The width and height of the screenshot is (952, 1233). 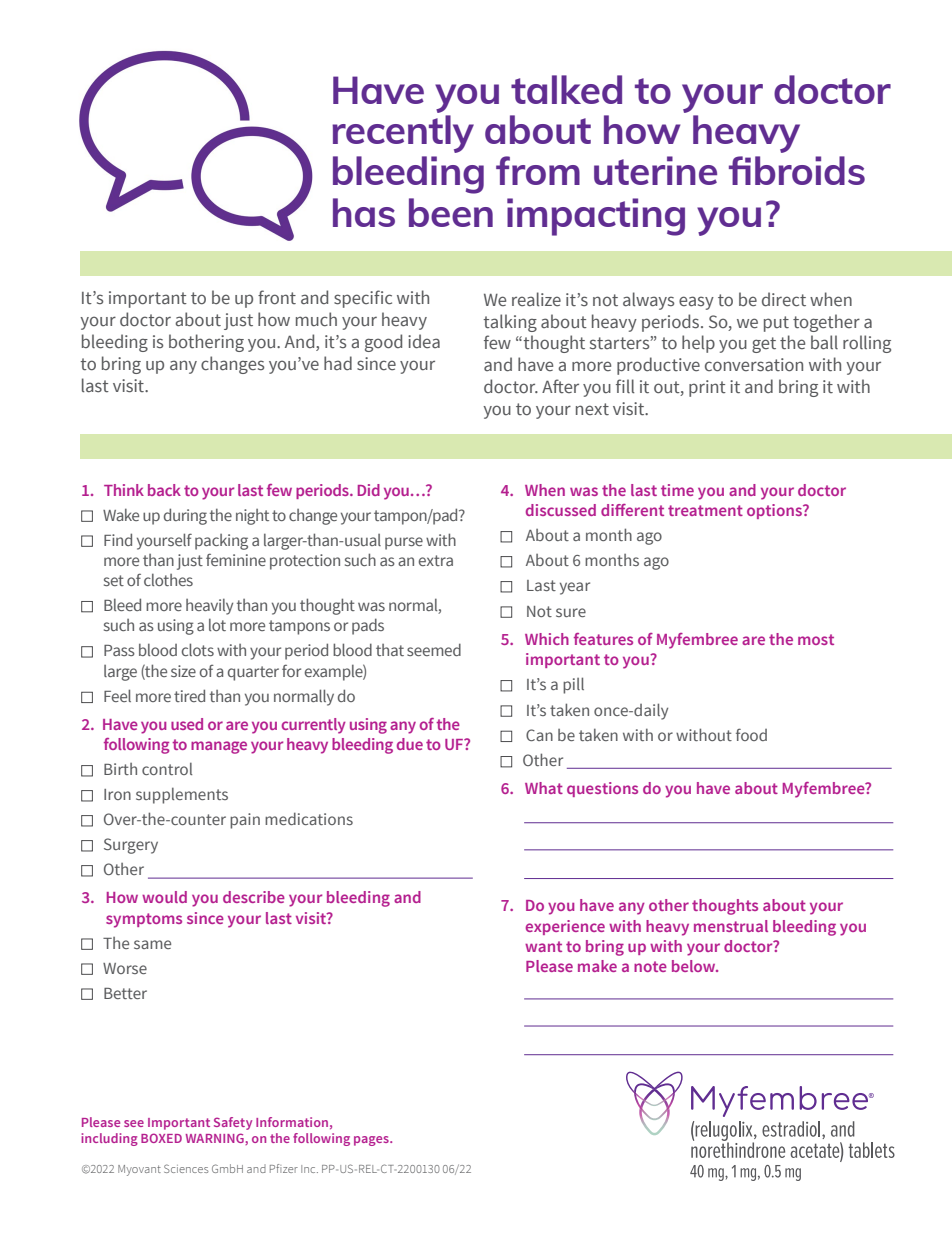 I want to click on WARNING, so click(x=216, y=1139).
